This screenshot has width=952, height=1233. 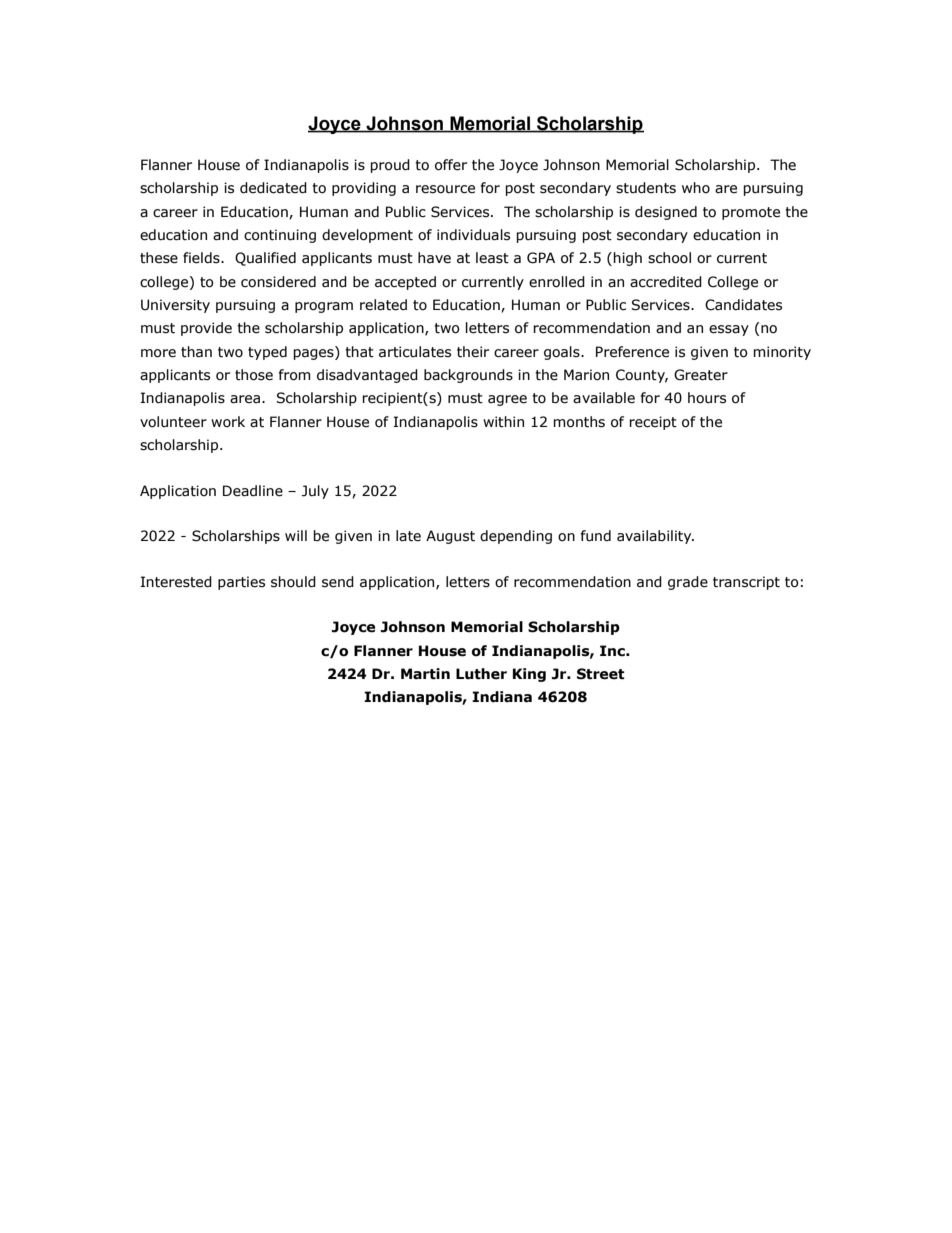 What do you see at coordinates (445, 189) in the screenshot?
I see `resource` at bounding box center [445, 189].
